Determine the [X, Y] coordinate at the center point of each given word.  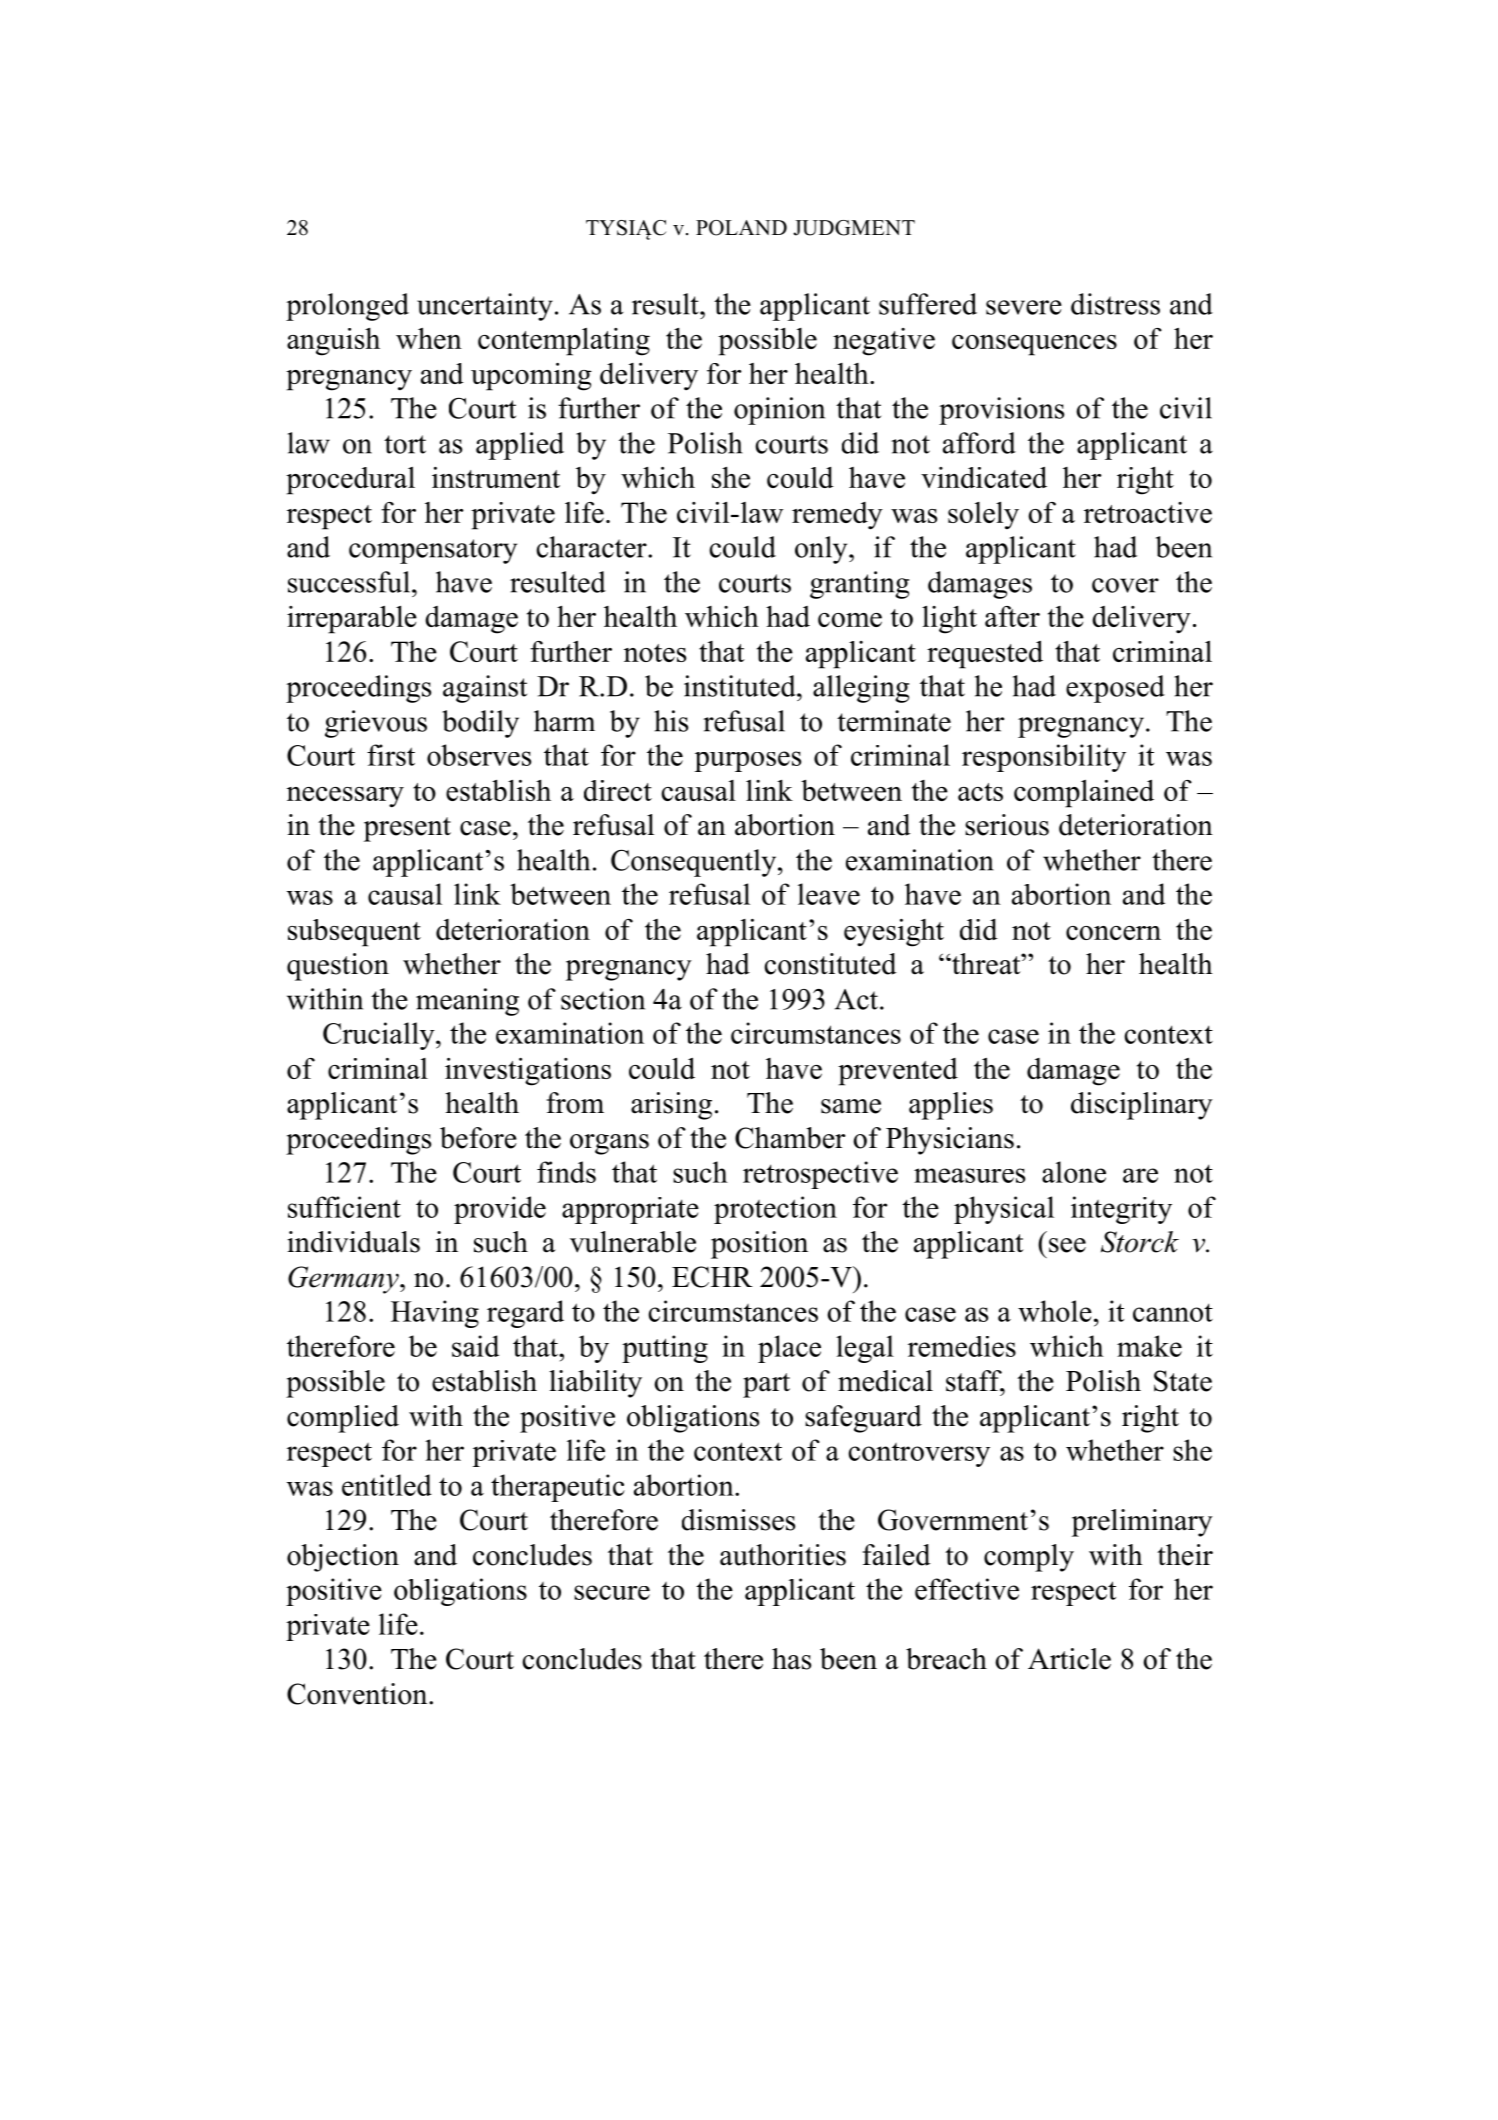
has [791, 1659]
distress [1115, 304]
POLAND [741, 228]
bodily [480, 724]
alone [1074, 1172]
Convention [358, 1694]
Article [1069, 1659]
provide [500, 1210]
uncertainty [485, 307]
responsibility [1044, 758]
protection [775, 1210]
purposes [747, 761]
